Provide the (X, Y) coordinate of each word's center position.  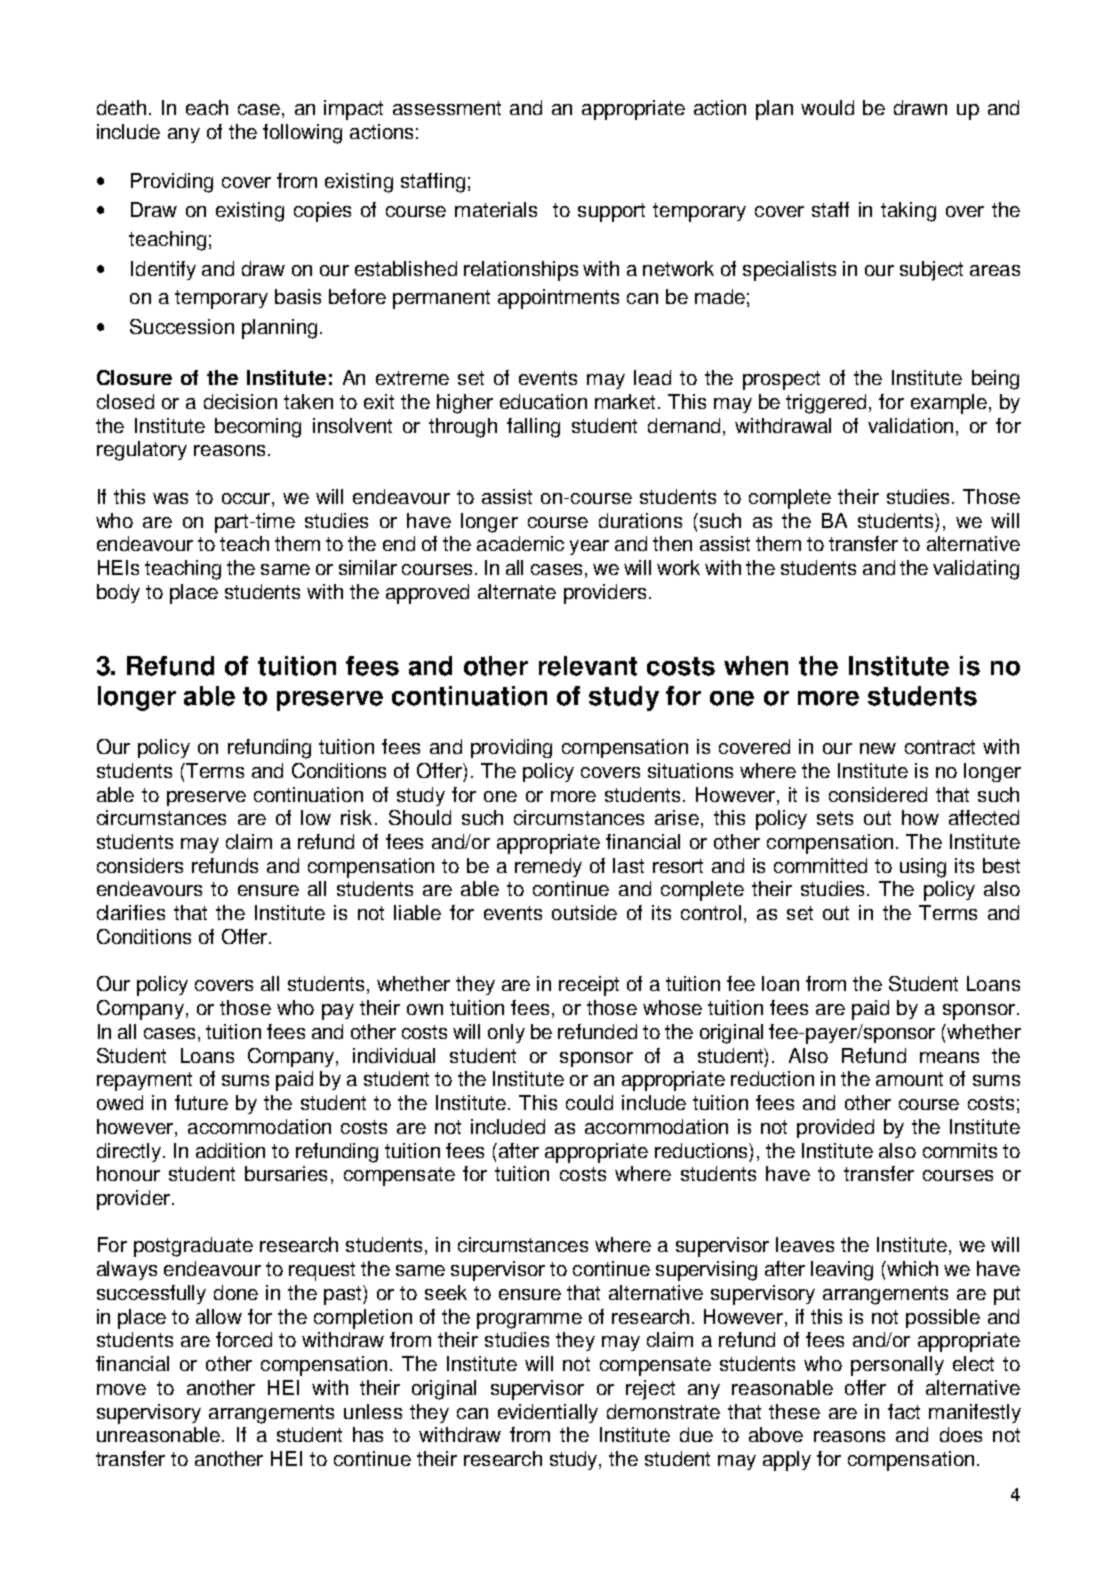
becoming (258, 428)
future (201, 1102)
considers (140, 865)
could (589, 1102)
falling (533, 428)
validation (910, 425)
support (611, 212)
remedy (548, 867)
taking (908, 212)
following (302, 134)
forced (244, 1339)
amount (909, 1079)
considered (878, 794)
